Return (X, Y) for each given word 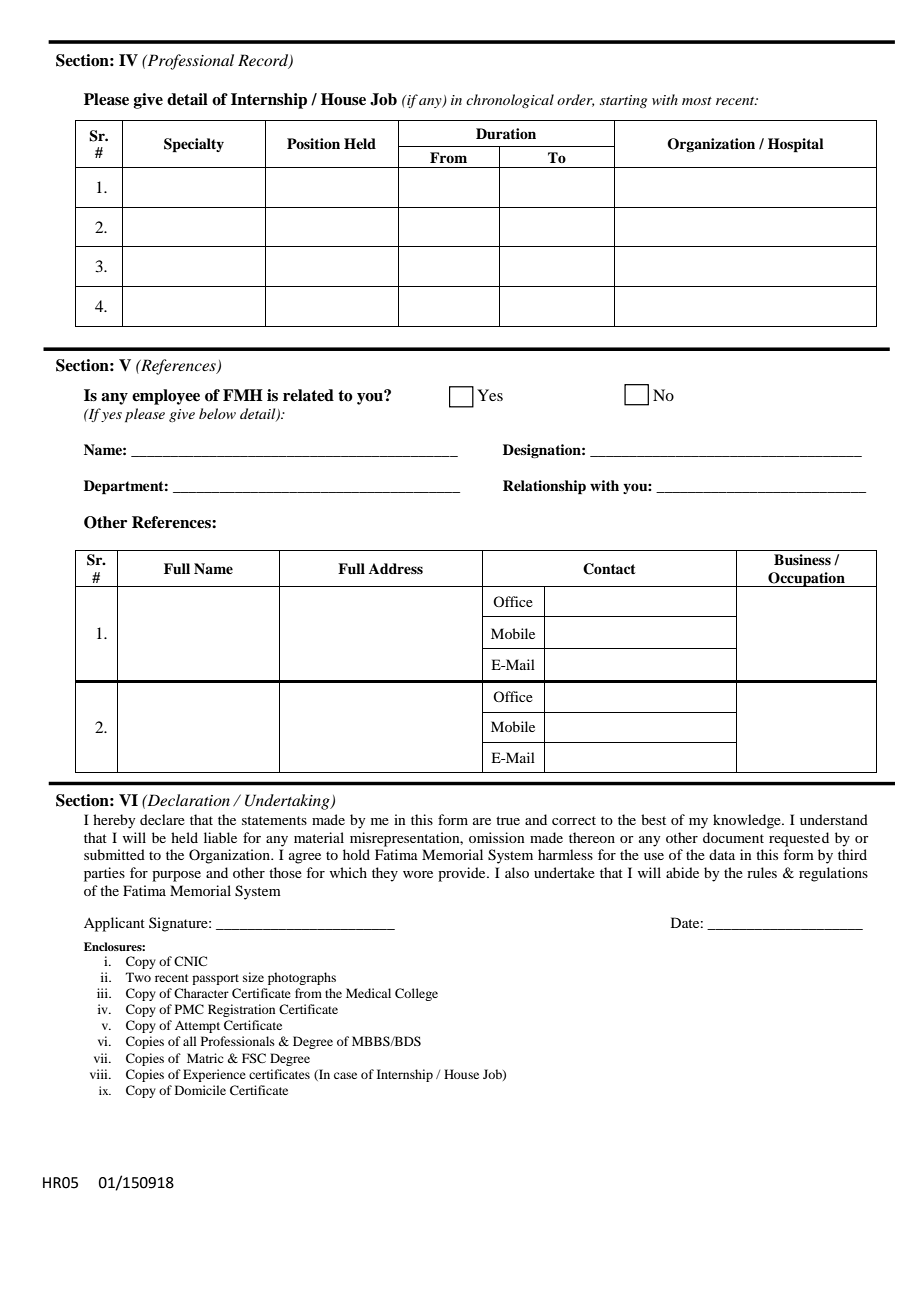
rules (762, 872)
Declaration (187, 800)
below (217, 413)
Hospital (796, 145)
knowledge (748, 821)
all (190, 1041)
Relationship (544, 487)
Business (802, 559)
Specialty (194, 145)
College (416, 994)
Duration (506, 133)
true (508, 820)
